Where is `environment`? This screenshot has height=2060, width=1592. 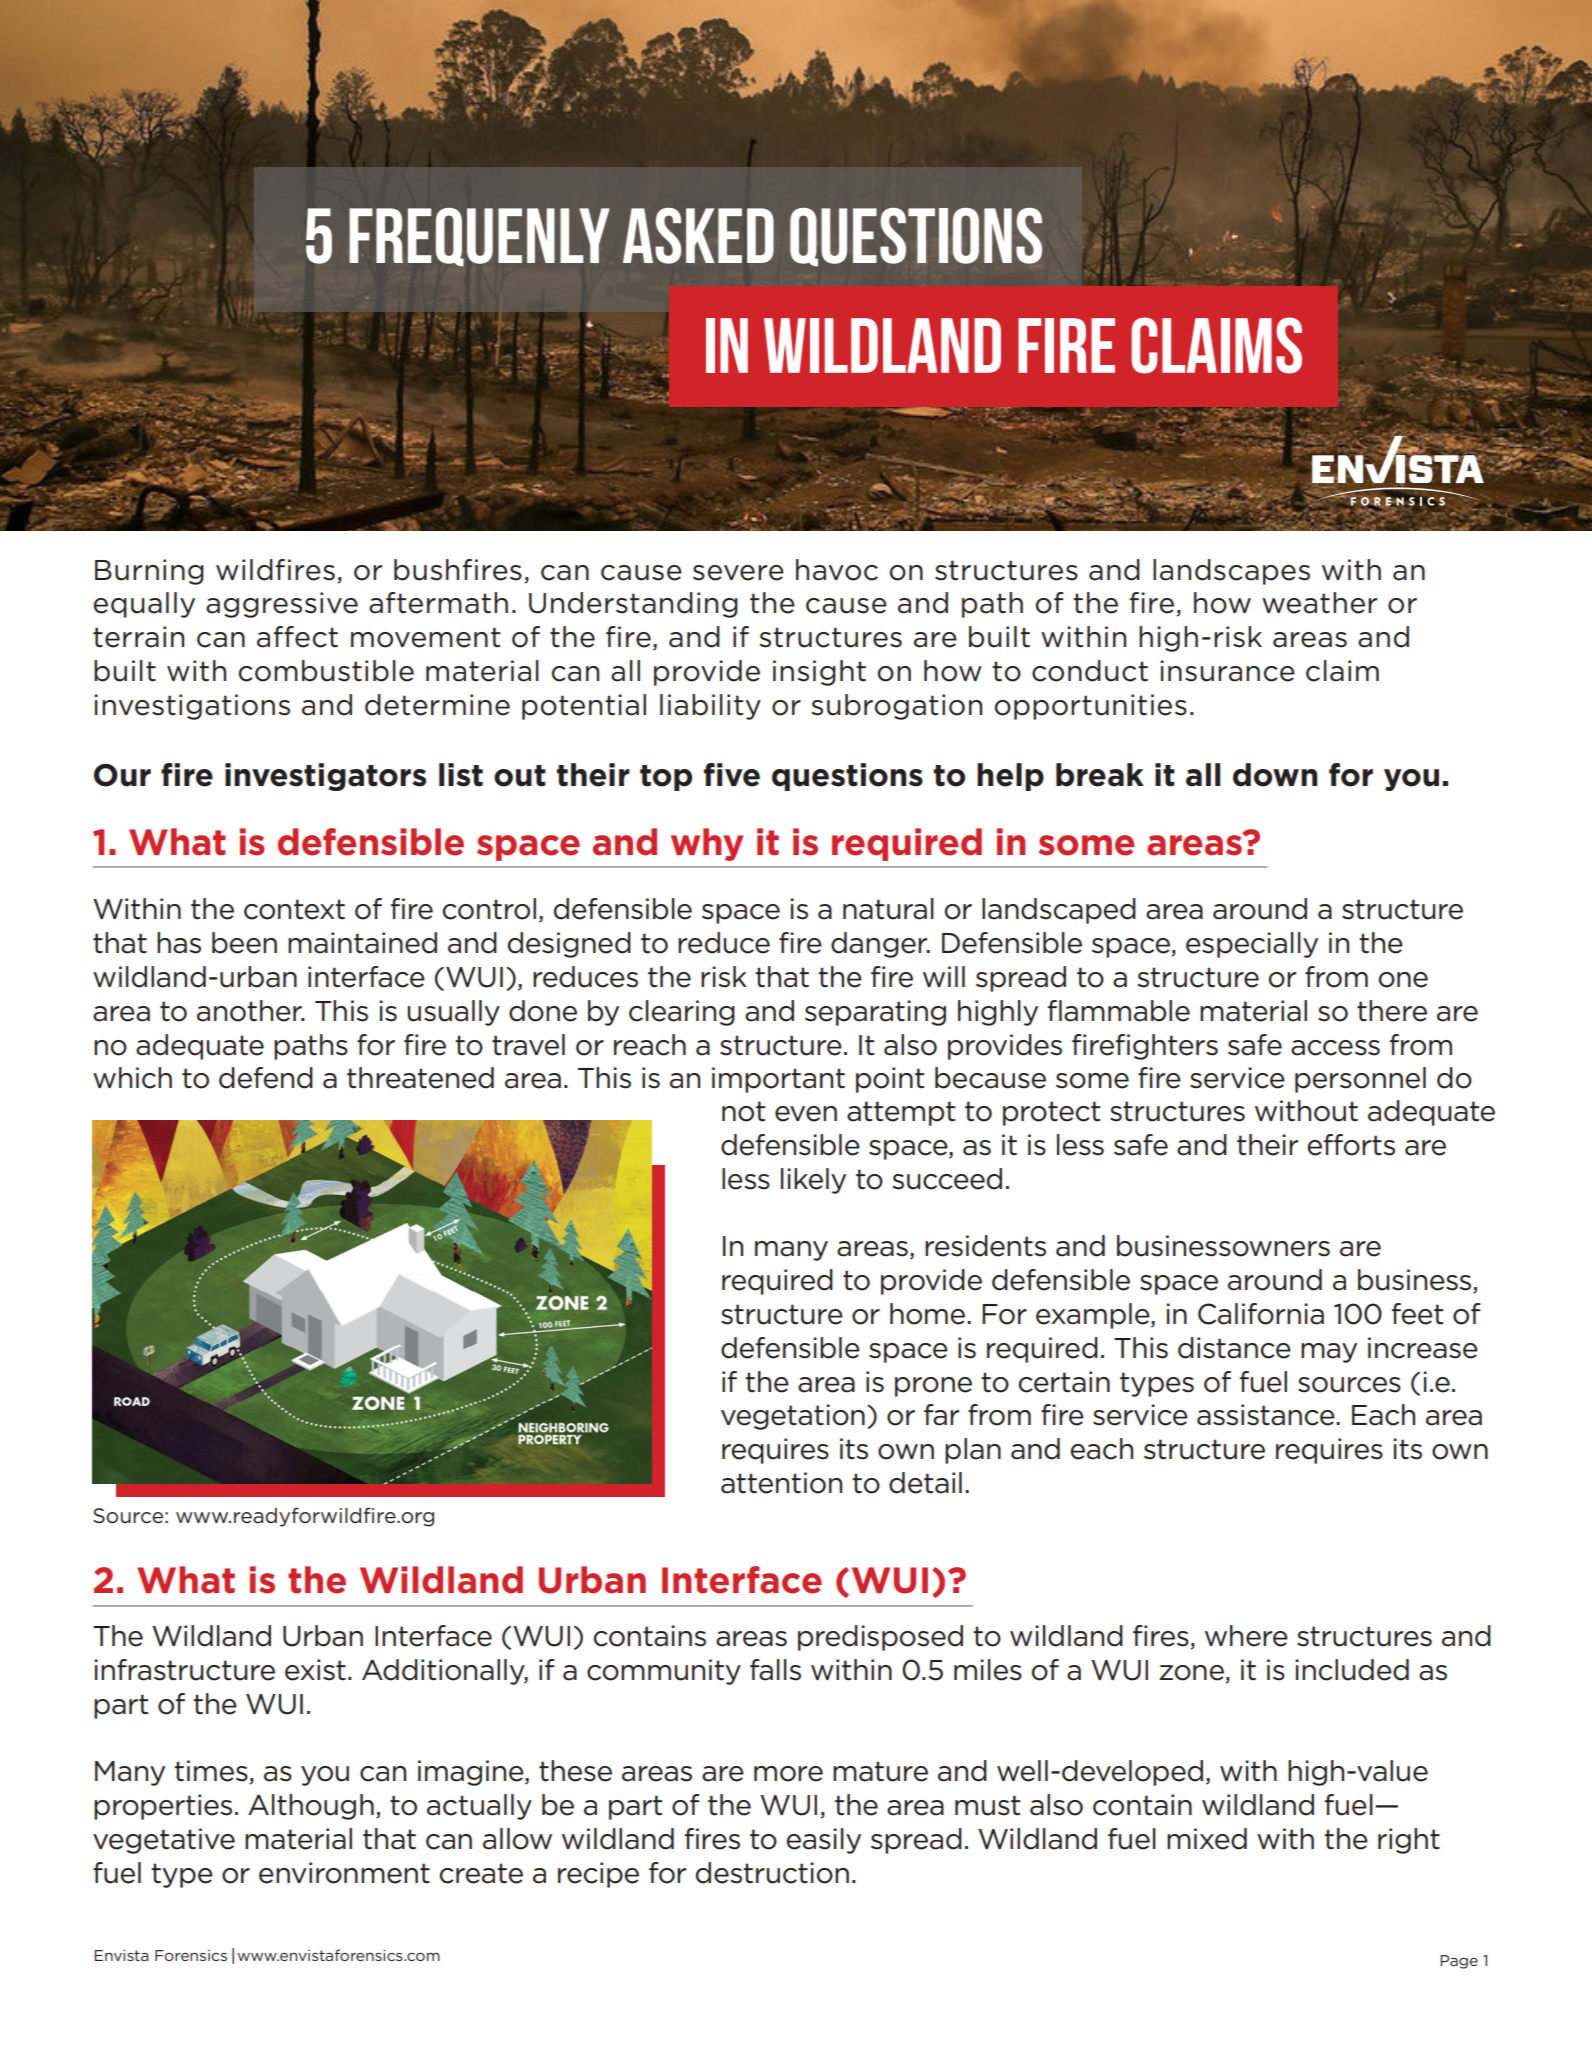
environment is located at coordinates (344, 1873).
